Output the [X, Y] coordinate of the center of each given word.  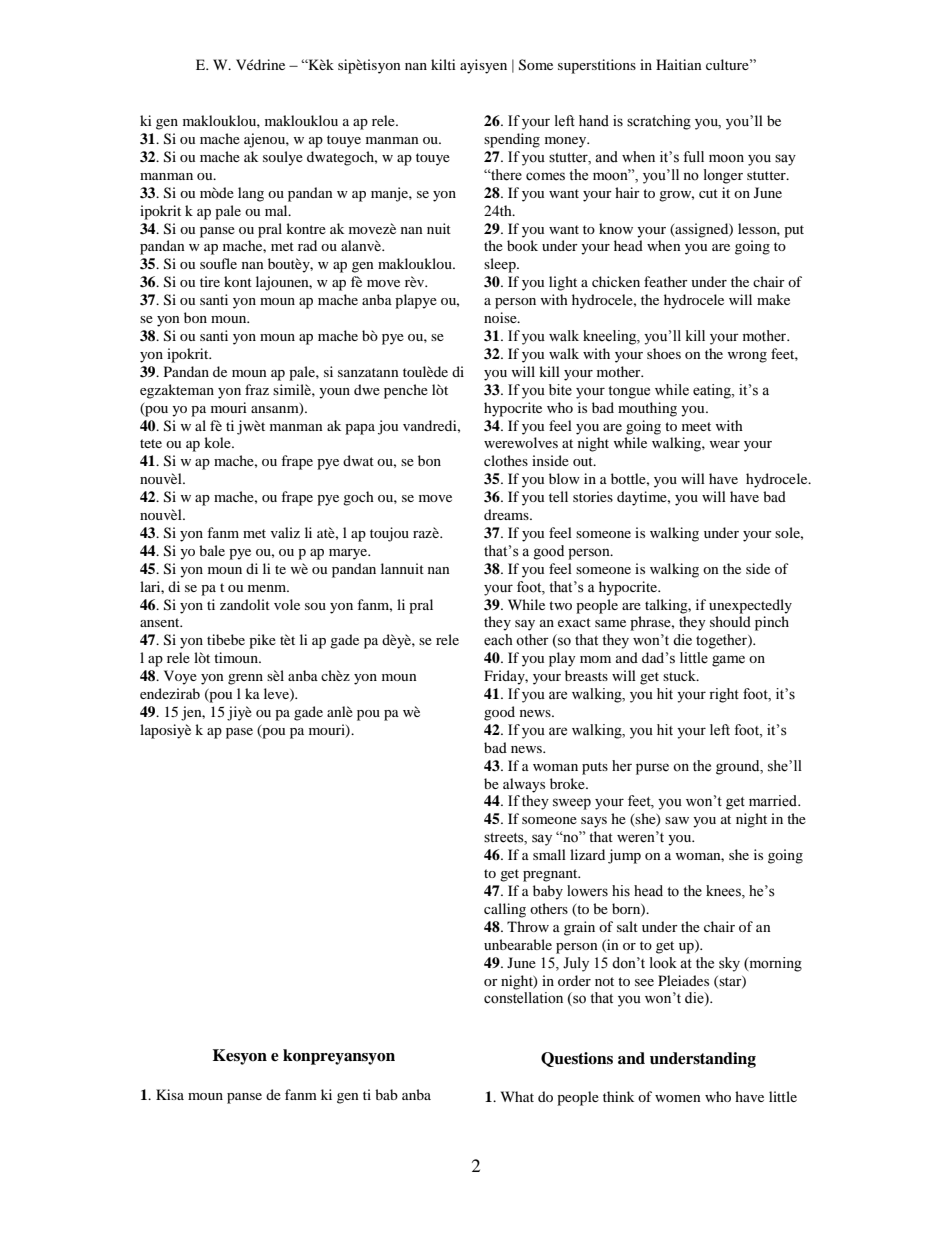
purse [652, 769]
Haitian [679, 64]
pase [239, 733]
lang [251, 194]
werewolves [521, 442]
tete [151, 443]
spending [512, 140]
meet [696, 426]
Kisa [170, 1094]
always [524, 785]
